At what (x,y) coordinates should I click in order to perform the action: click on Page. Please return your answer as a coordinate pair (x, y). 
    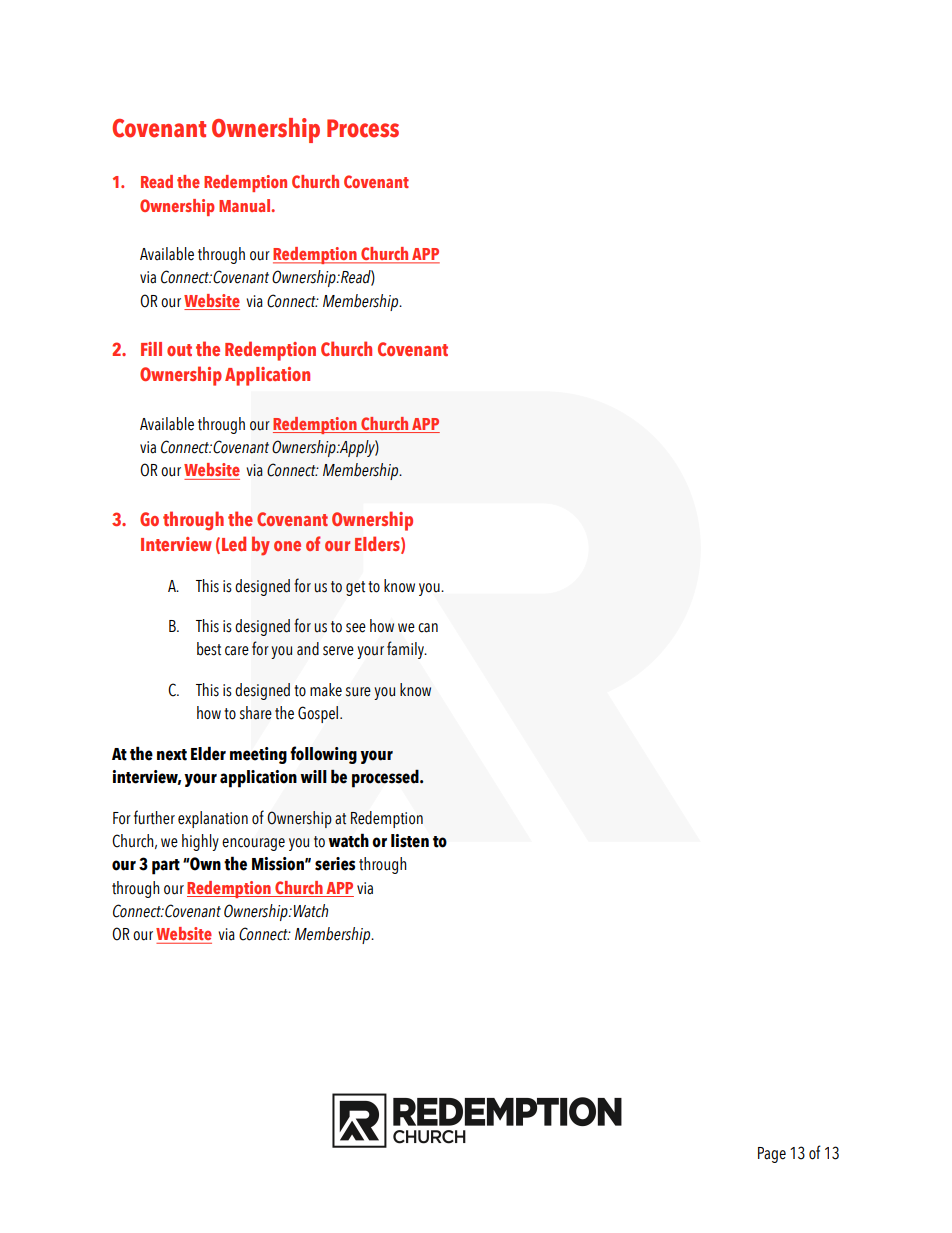
    Looking at the image, I should click on (772, 1155).
